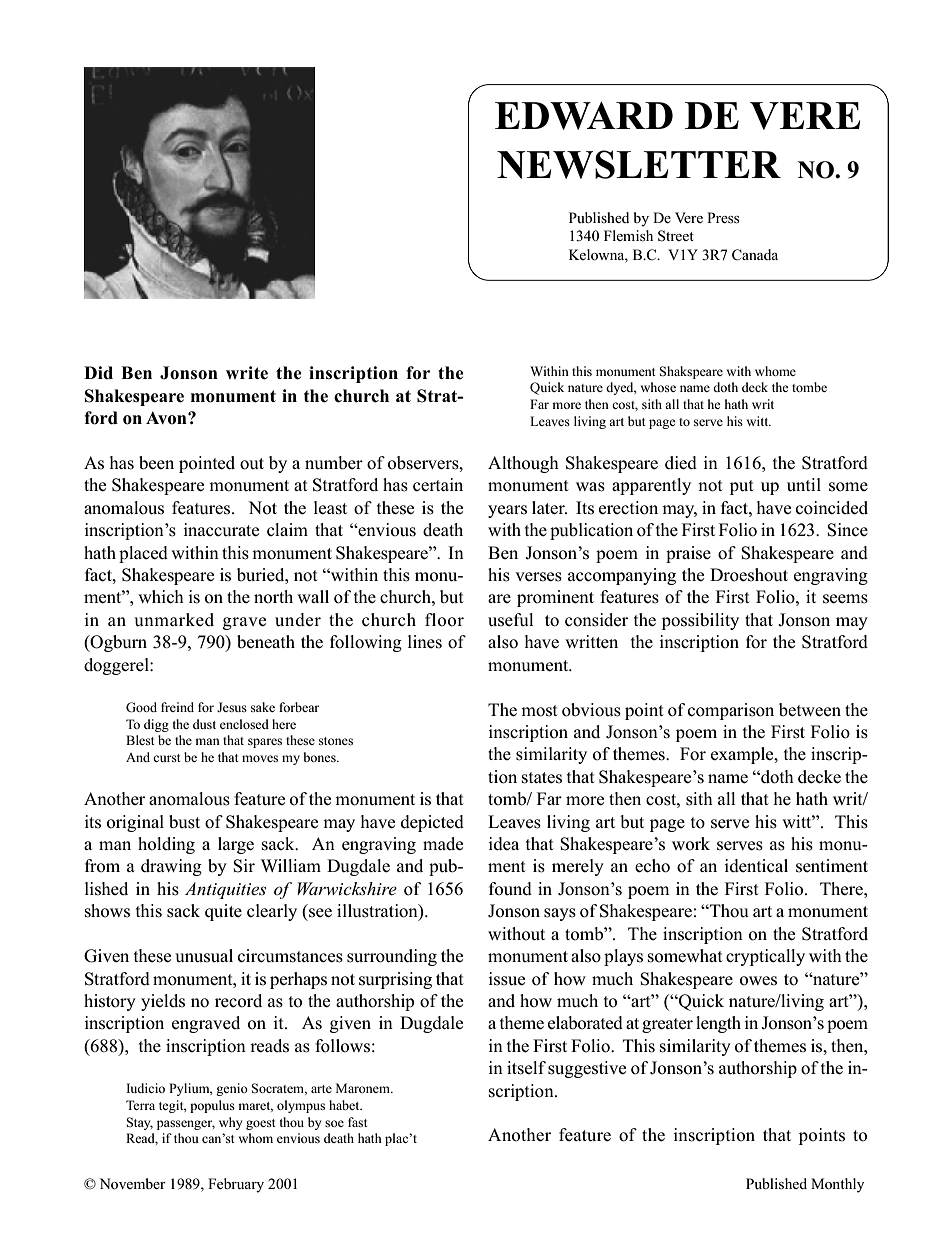 Image resolution: width=952 pixels, height=1233 pixels. Describe the element at coordinates (98, 372) in the screenshot. I see `Did` at that location.
